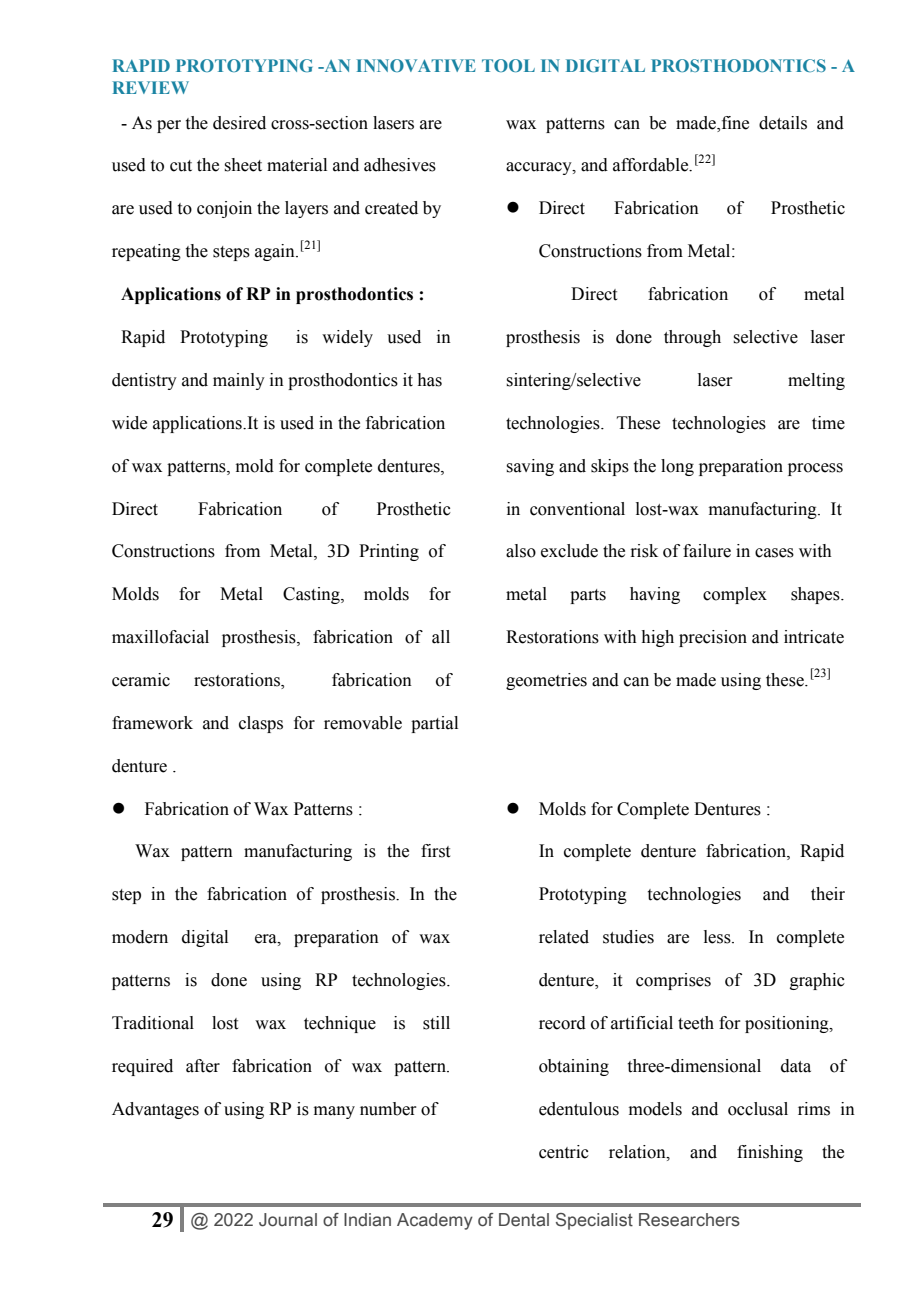 This screenshot has width=924, height=1307. Describe the element at coordinates (524, 1220) in the screenshot. I see `Dental` at that location.
